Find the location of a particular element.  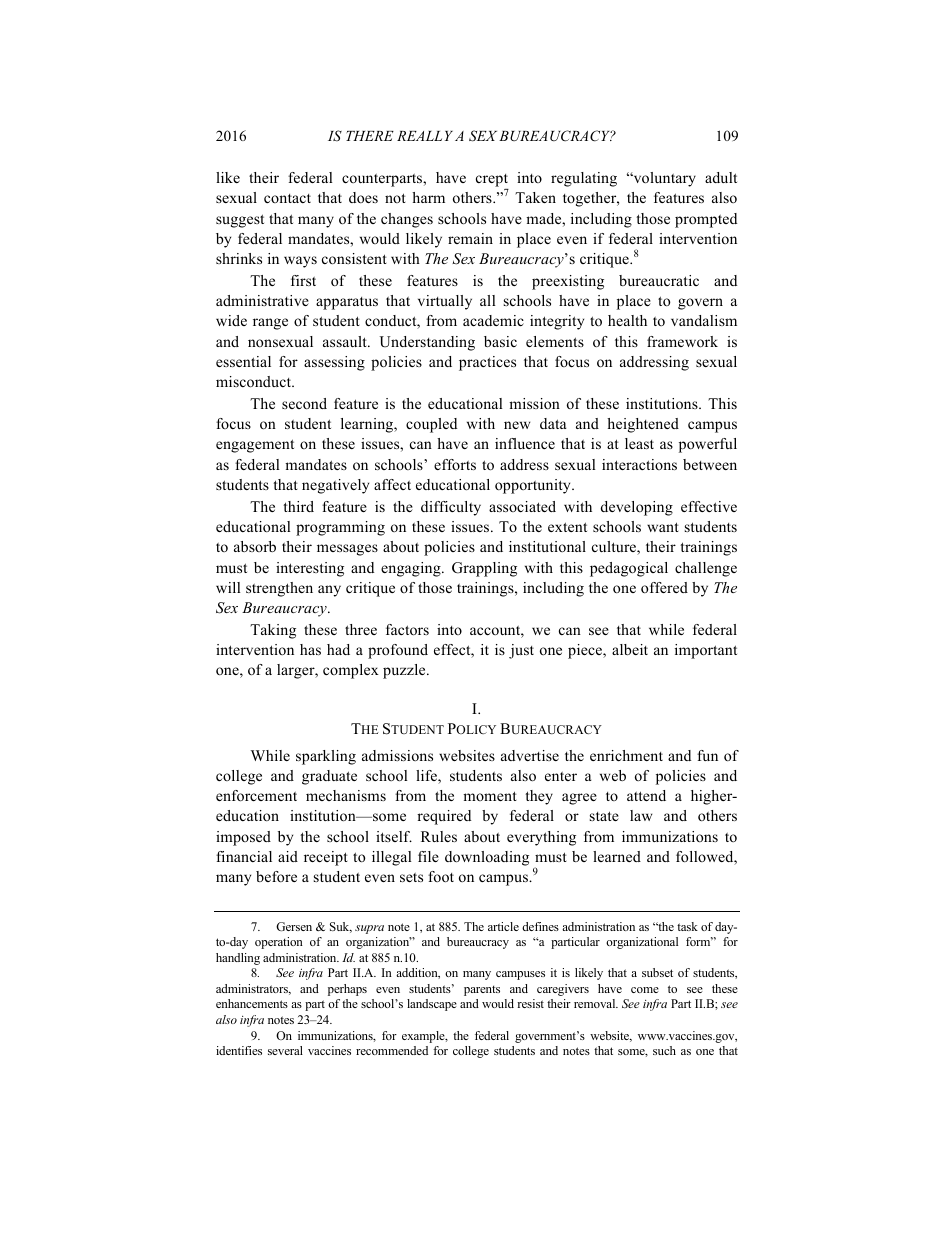

efforts is located at coordinates (455, 464).
